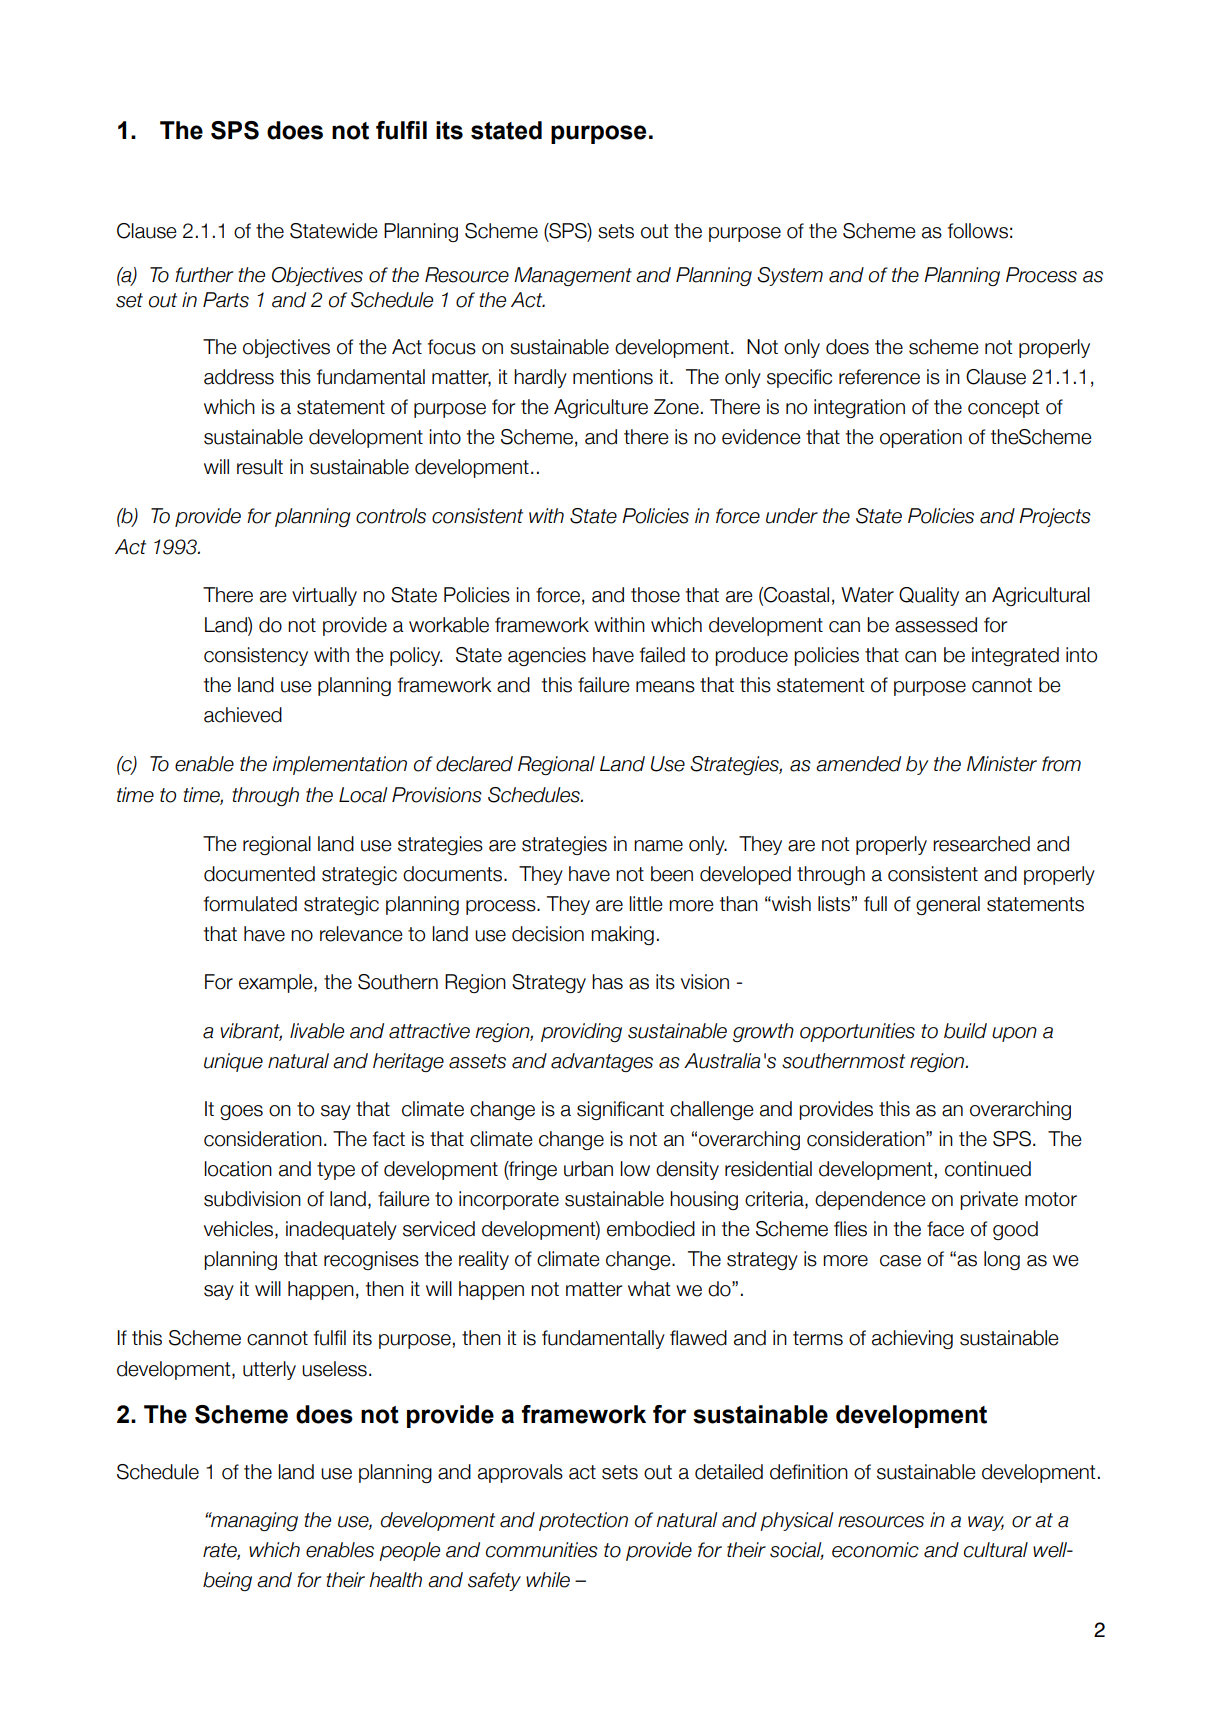  Describe the element at coordinates (339, 765) in the screenshot. I see `implementation` at that location.
